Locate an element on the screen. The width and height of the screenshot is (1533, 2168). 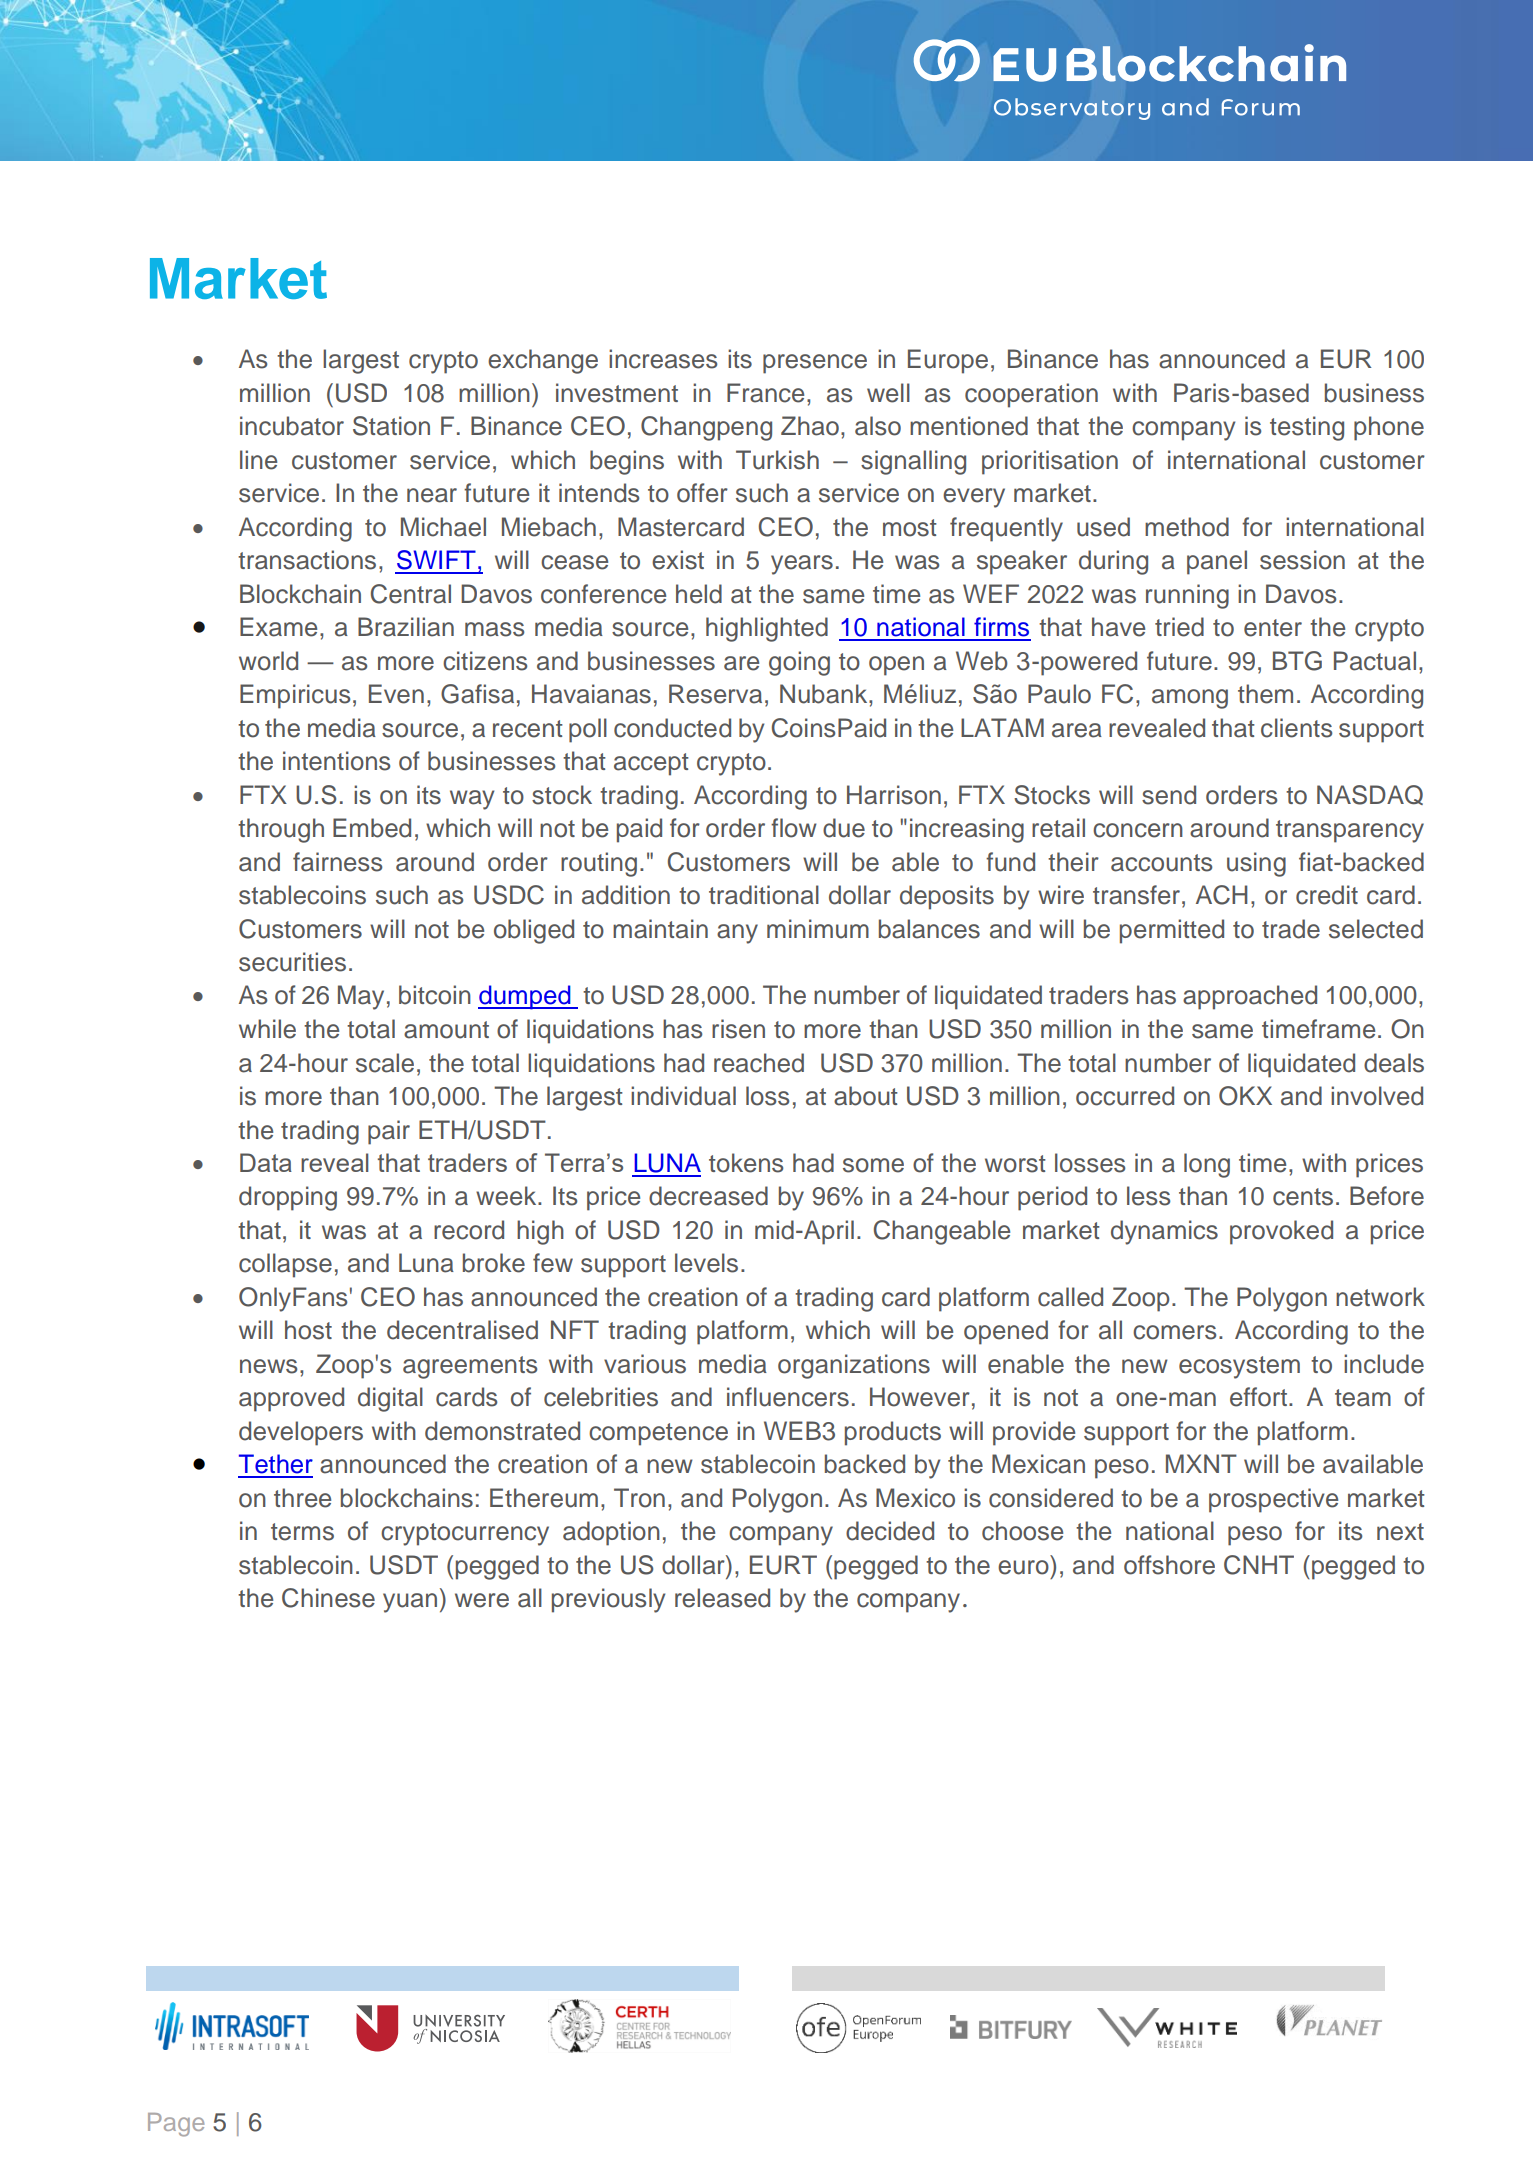
flow is located at coordinates (794, 828).
